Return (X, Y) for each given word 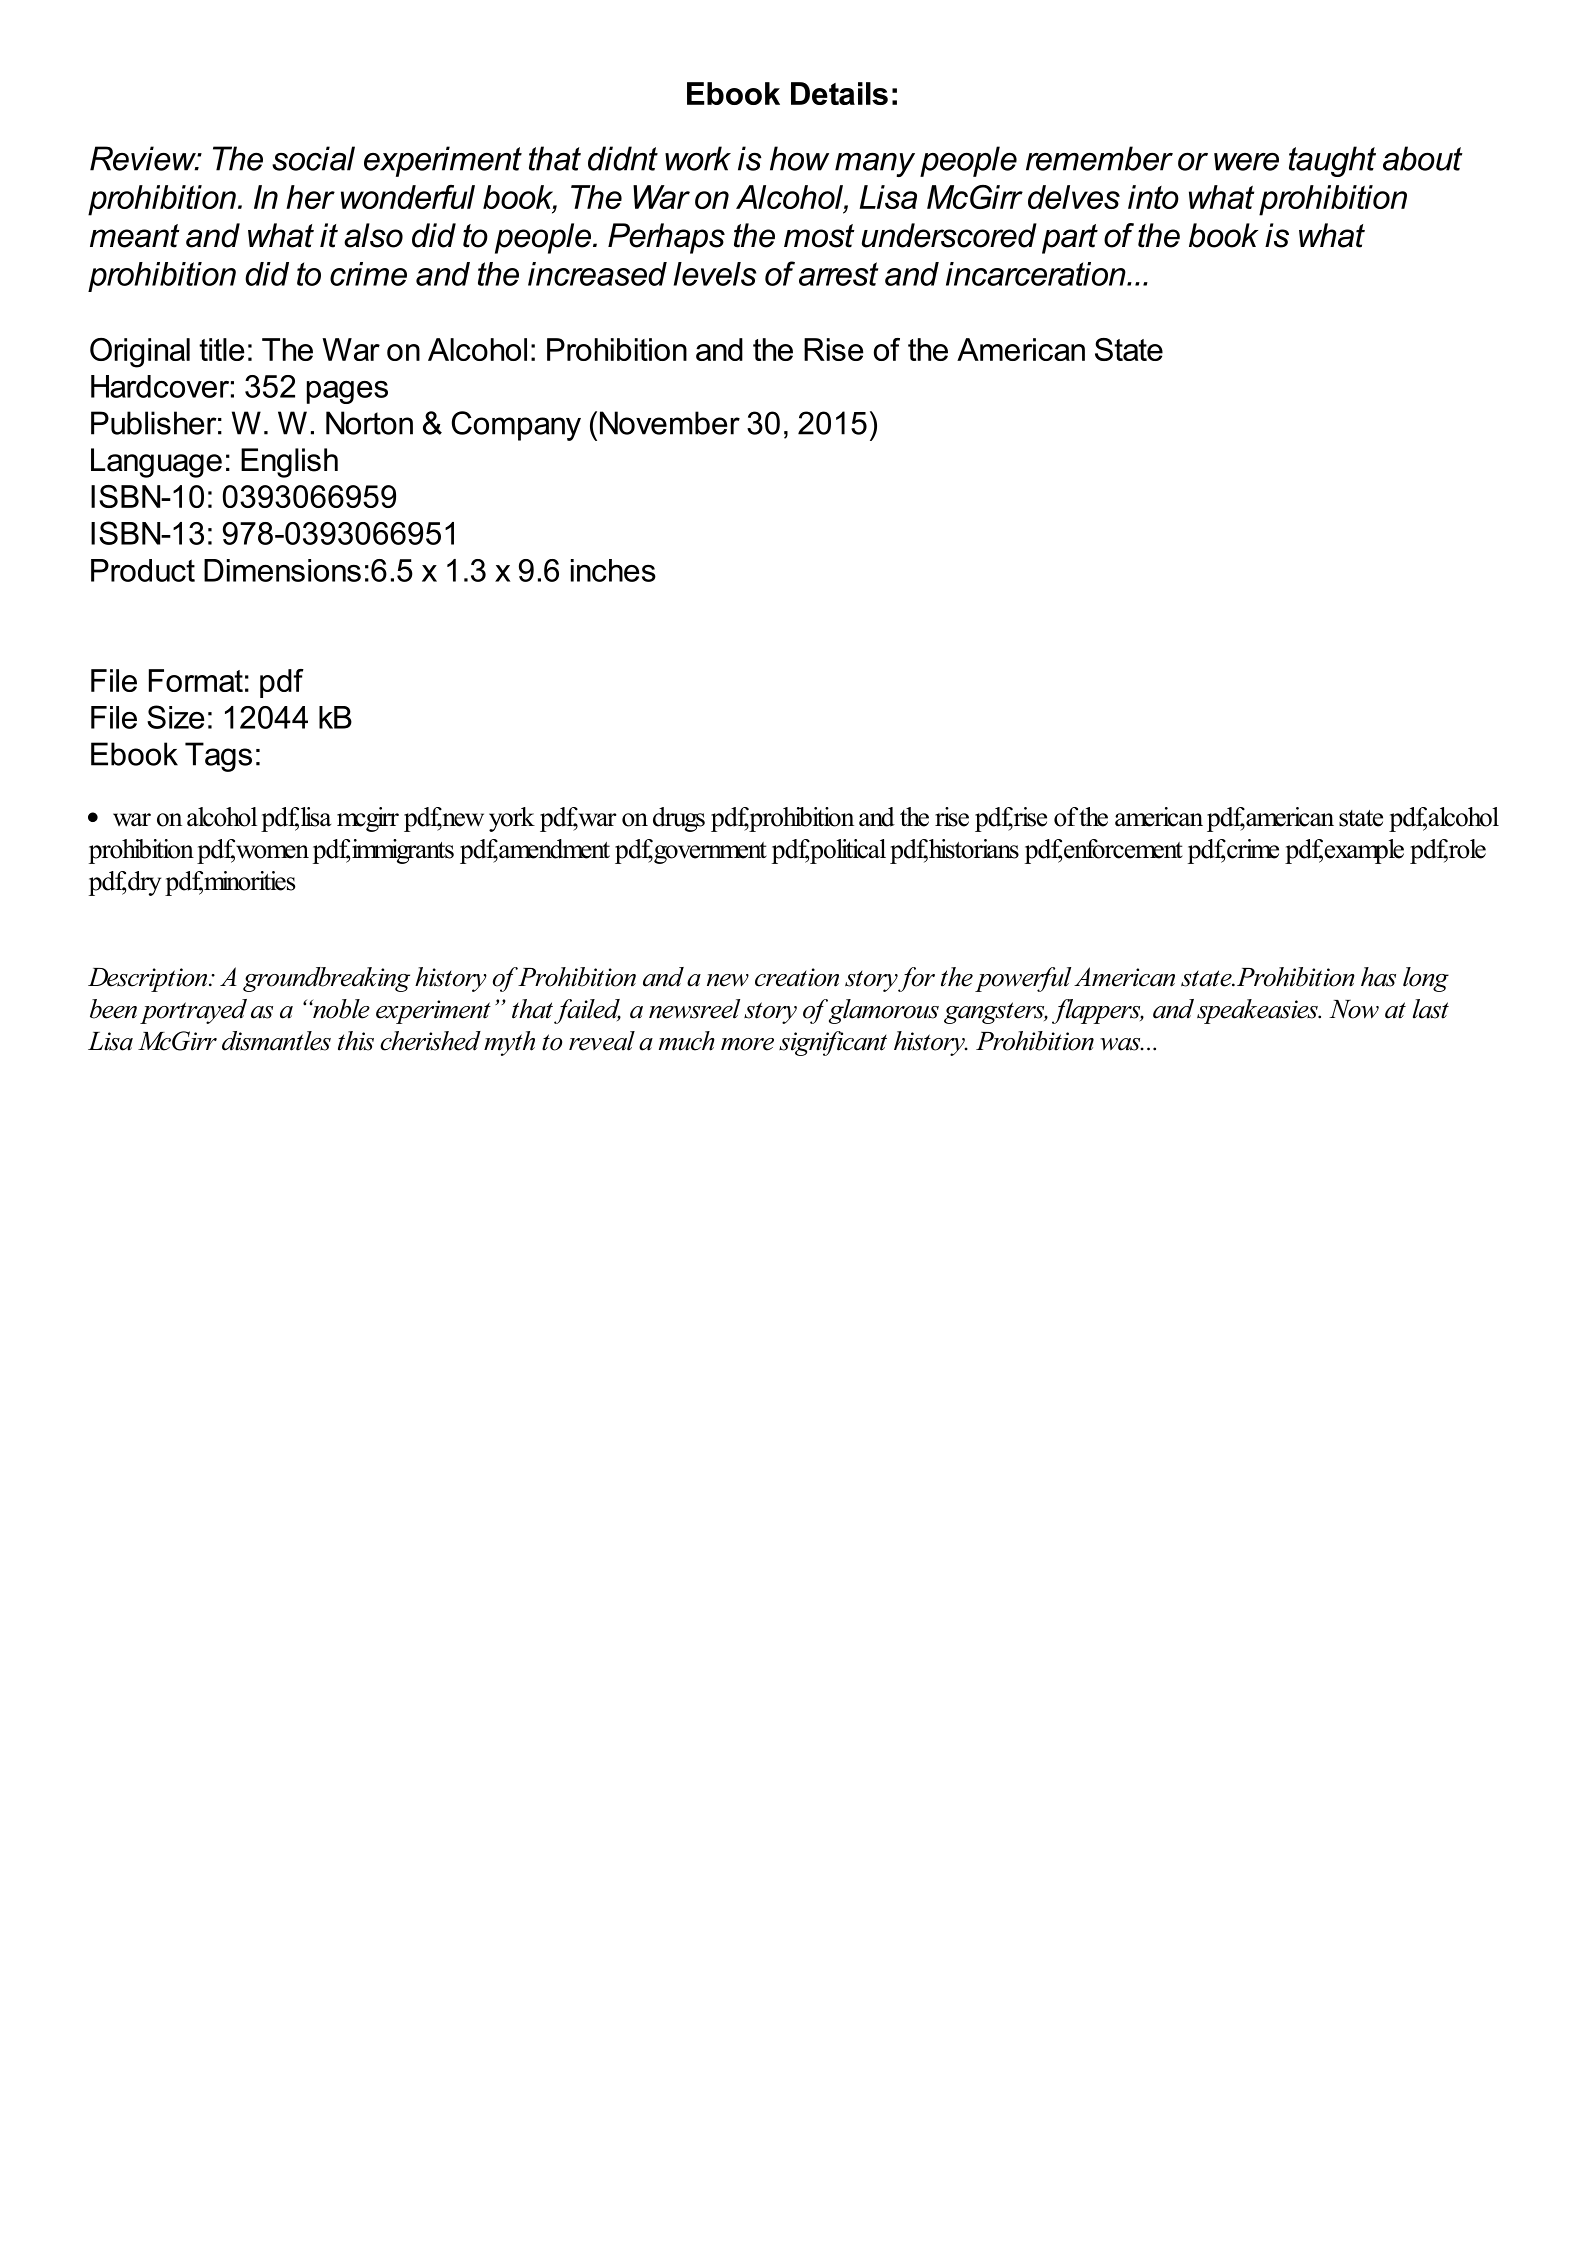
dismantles (276, 1041)
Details (839, 93)
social (313, 158)
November (670, 423)
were (1246, 162)
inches (613, 570)
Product (143, 570)
